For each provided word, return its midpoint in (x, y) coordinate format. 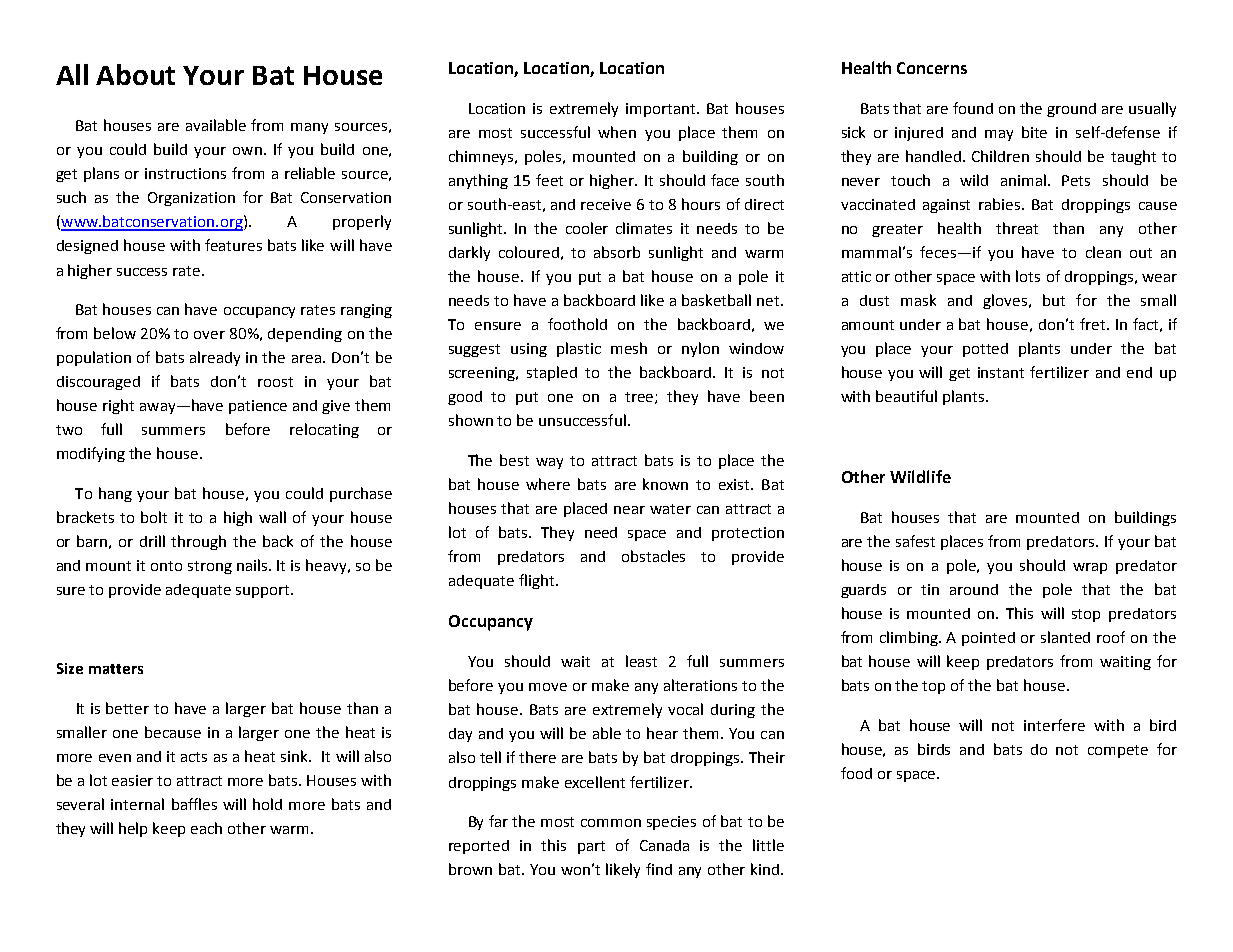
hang (115, 494)
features (233, 245)
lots (1028, 276)
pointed (988, 639)
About (135, 74)
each (206, 828)
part (591, 847)
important (662, 110)
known (665, 484)
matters (116, 669)
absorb (617, 252)
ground (1071, 110)
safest (915, 541)
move (548, 687)
